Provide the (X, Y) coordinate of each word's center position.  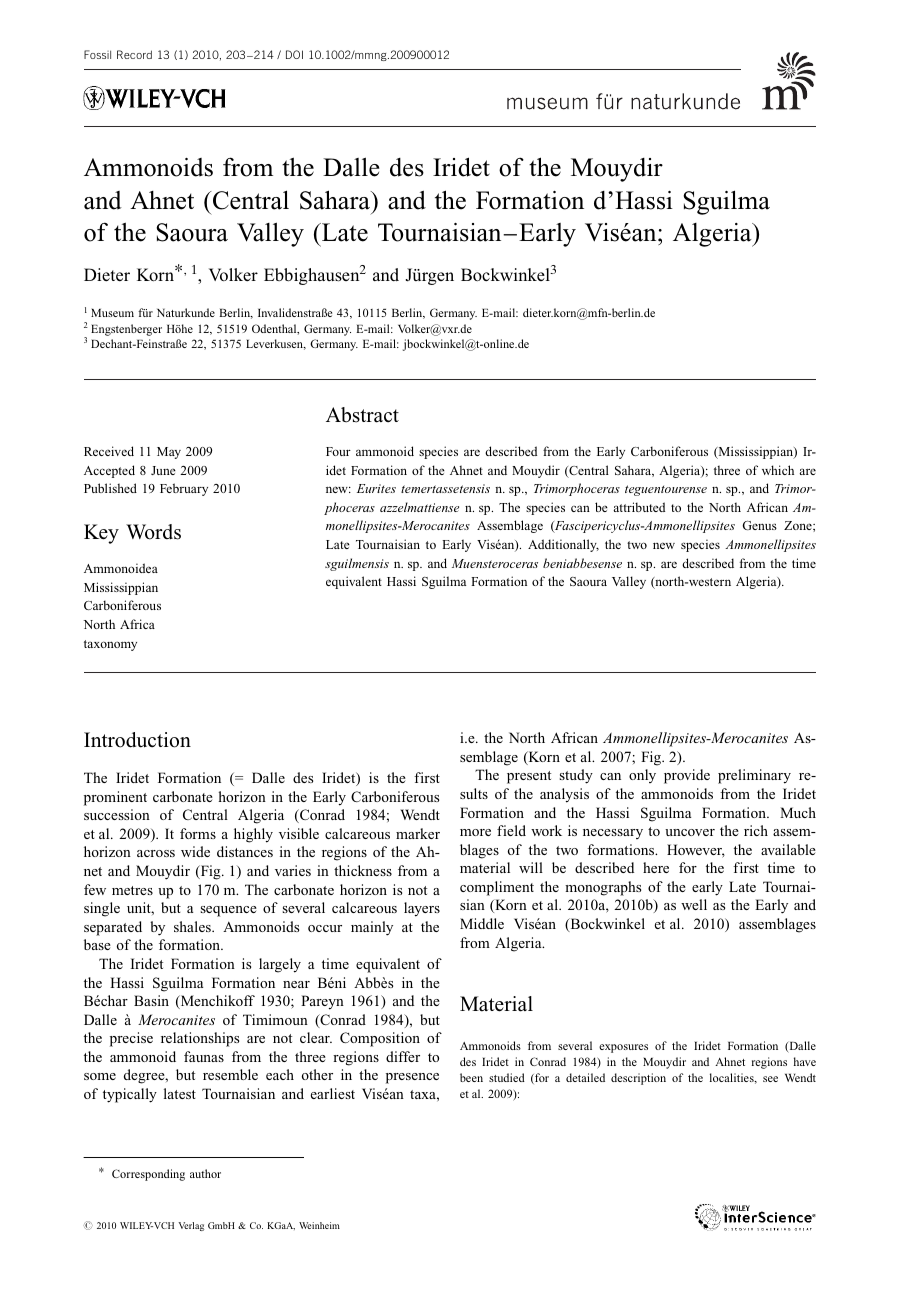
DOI (294, 54)
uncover (690, 832)
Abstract (362, 415)
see (770, 1079)
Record (134, 54)
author (205, 1173)
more (475, 832)
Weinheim (319, 1225)
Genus (759, 525)
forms (198, 833)
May (169, 453)
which (778, 470)
